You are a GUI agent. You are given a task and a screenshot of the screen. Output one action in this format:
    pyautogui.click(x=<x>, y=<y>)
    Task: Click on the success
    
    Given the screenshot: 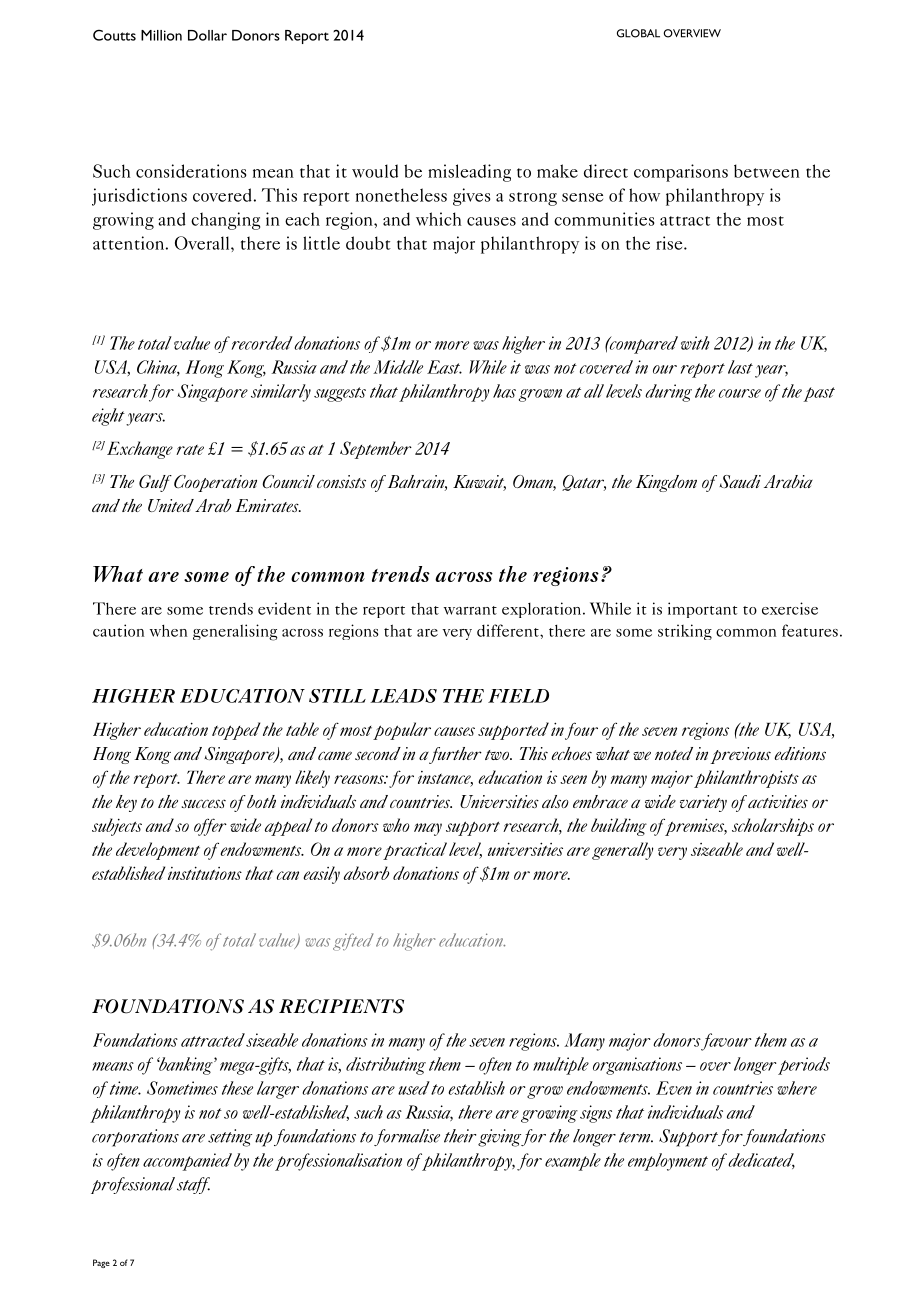 What is the action you would take?
    pyautogui.click(x=204, y=803)
